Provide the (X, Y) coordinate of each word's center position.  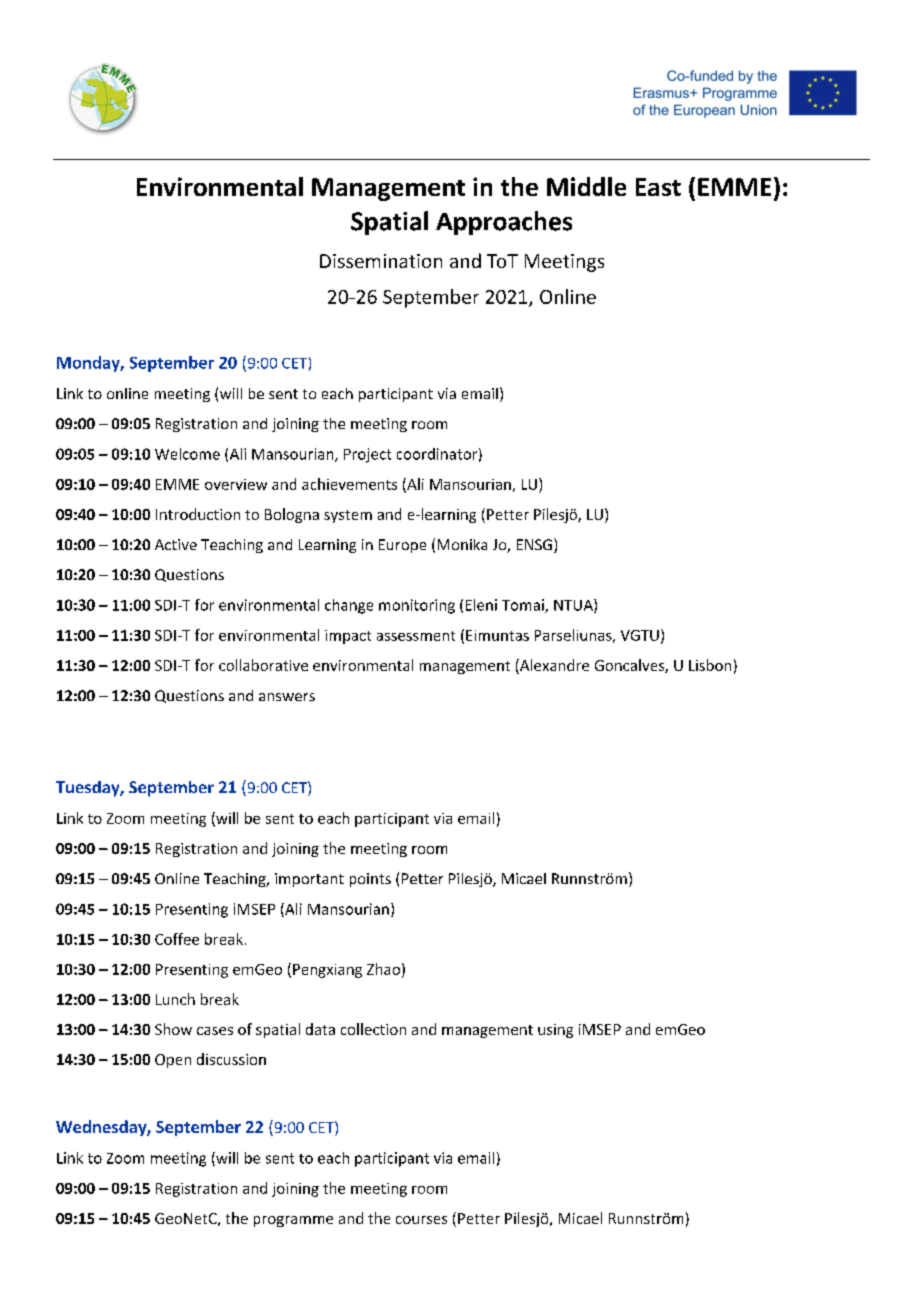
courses (421, 1220)
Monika (462, 544)
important (309, 880)
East (658, 187)
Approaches (504, 223)
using (555, 1031)
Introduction (198, 514)
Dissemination (381, 261)
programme (293, 1221)
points (370, 880)
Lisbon (710, 665)
